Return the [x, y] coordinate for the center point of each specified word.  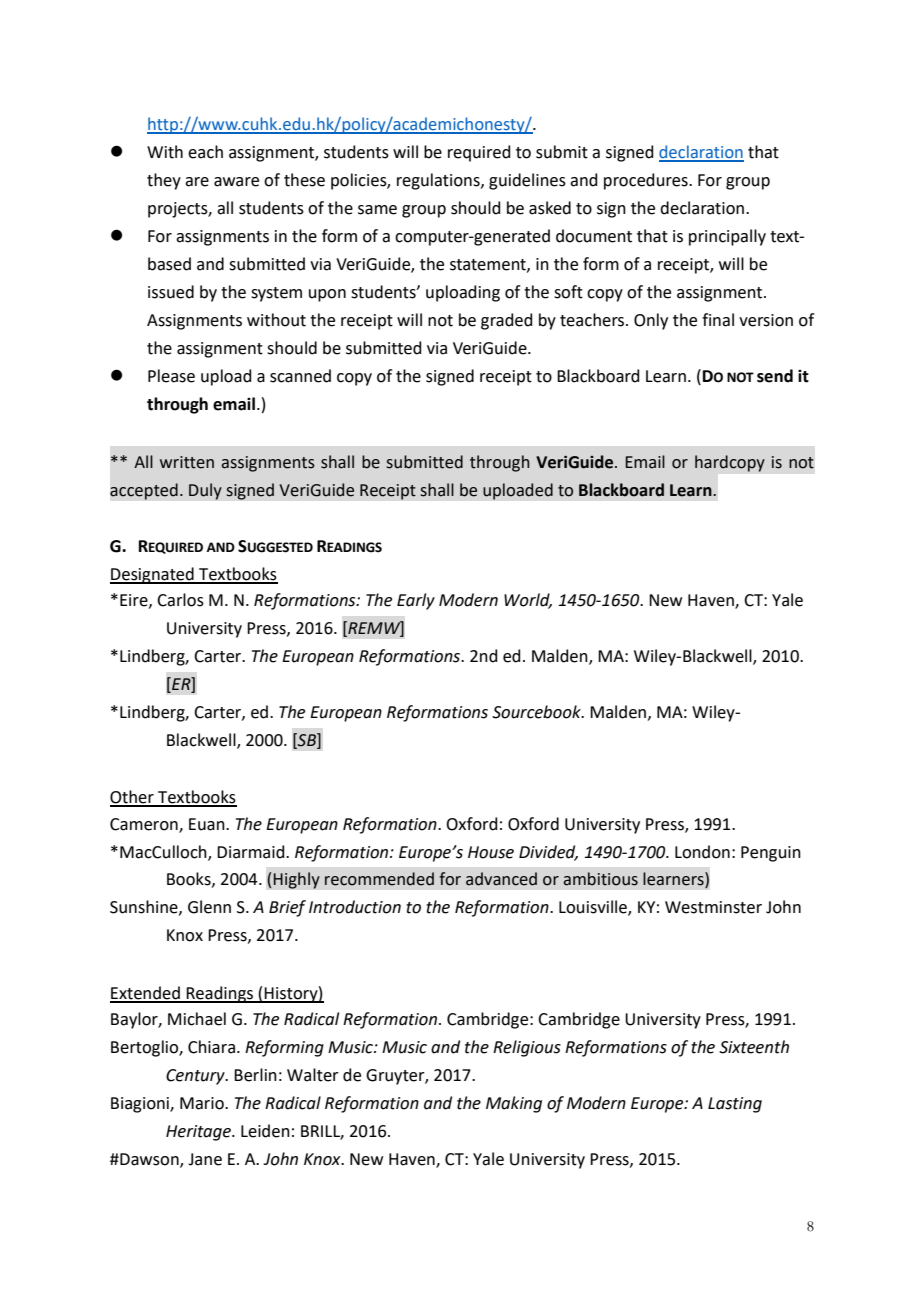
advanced [501, 879]
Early [416, 601]
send [775, 376]
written [187, 462]
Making [514, 1104]
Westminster [713, 907]
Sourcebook [537, 712]
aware [236, 182]
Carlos [180, 600]
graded [507, 321]
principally [727, 237]
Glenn [209, 907]
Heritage [199, 1133]
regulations [439, 181]
